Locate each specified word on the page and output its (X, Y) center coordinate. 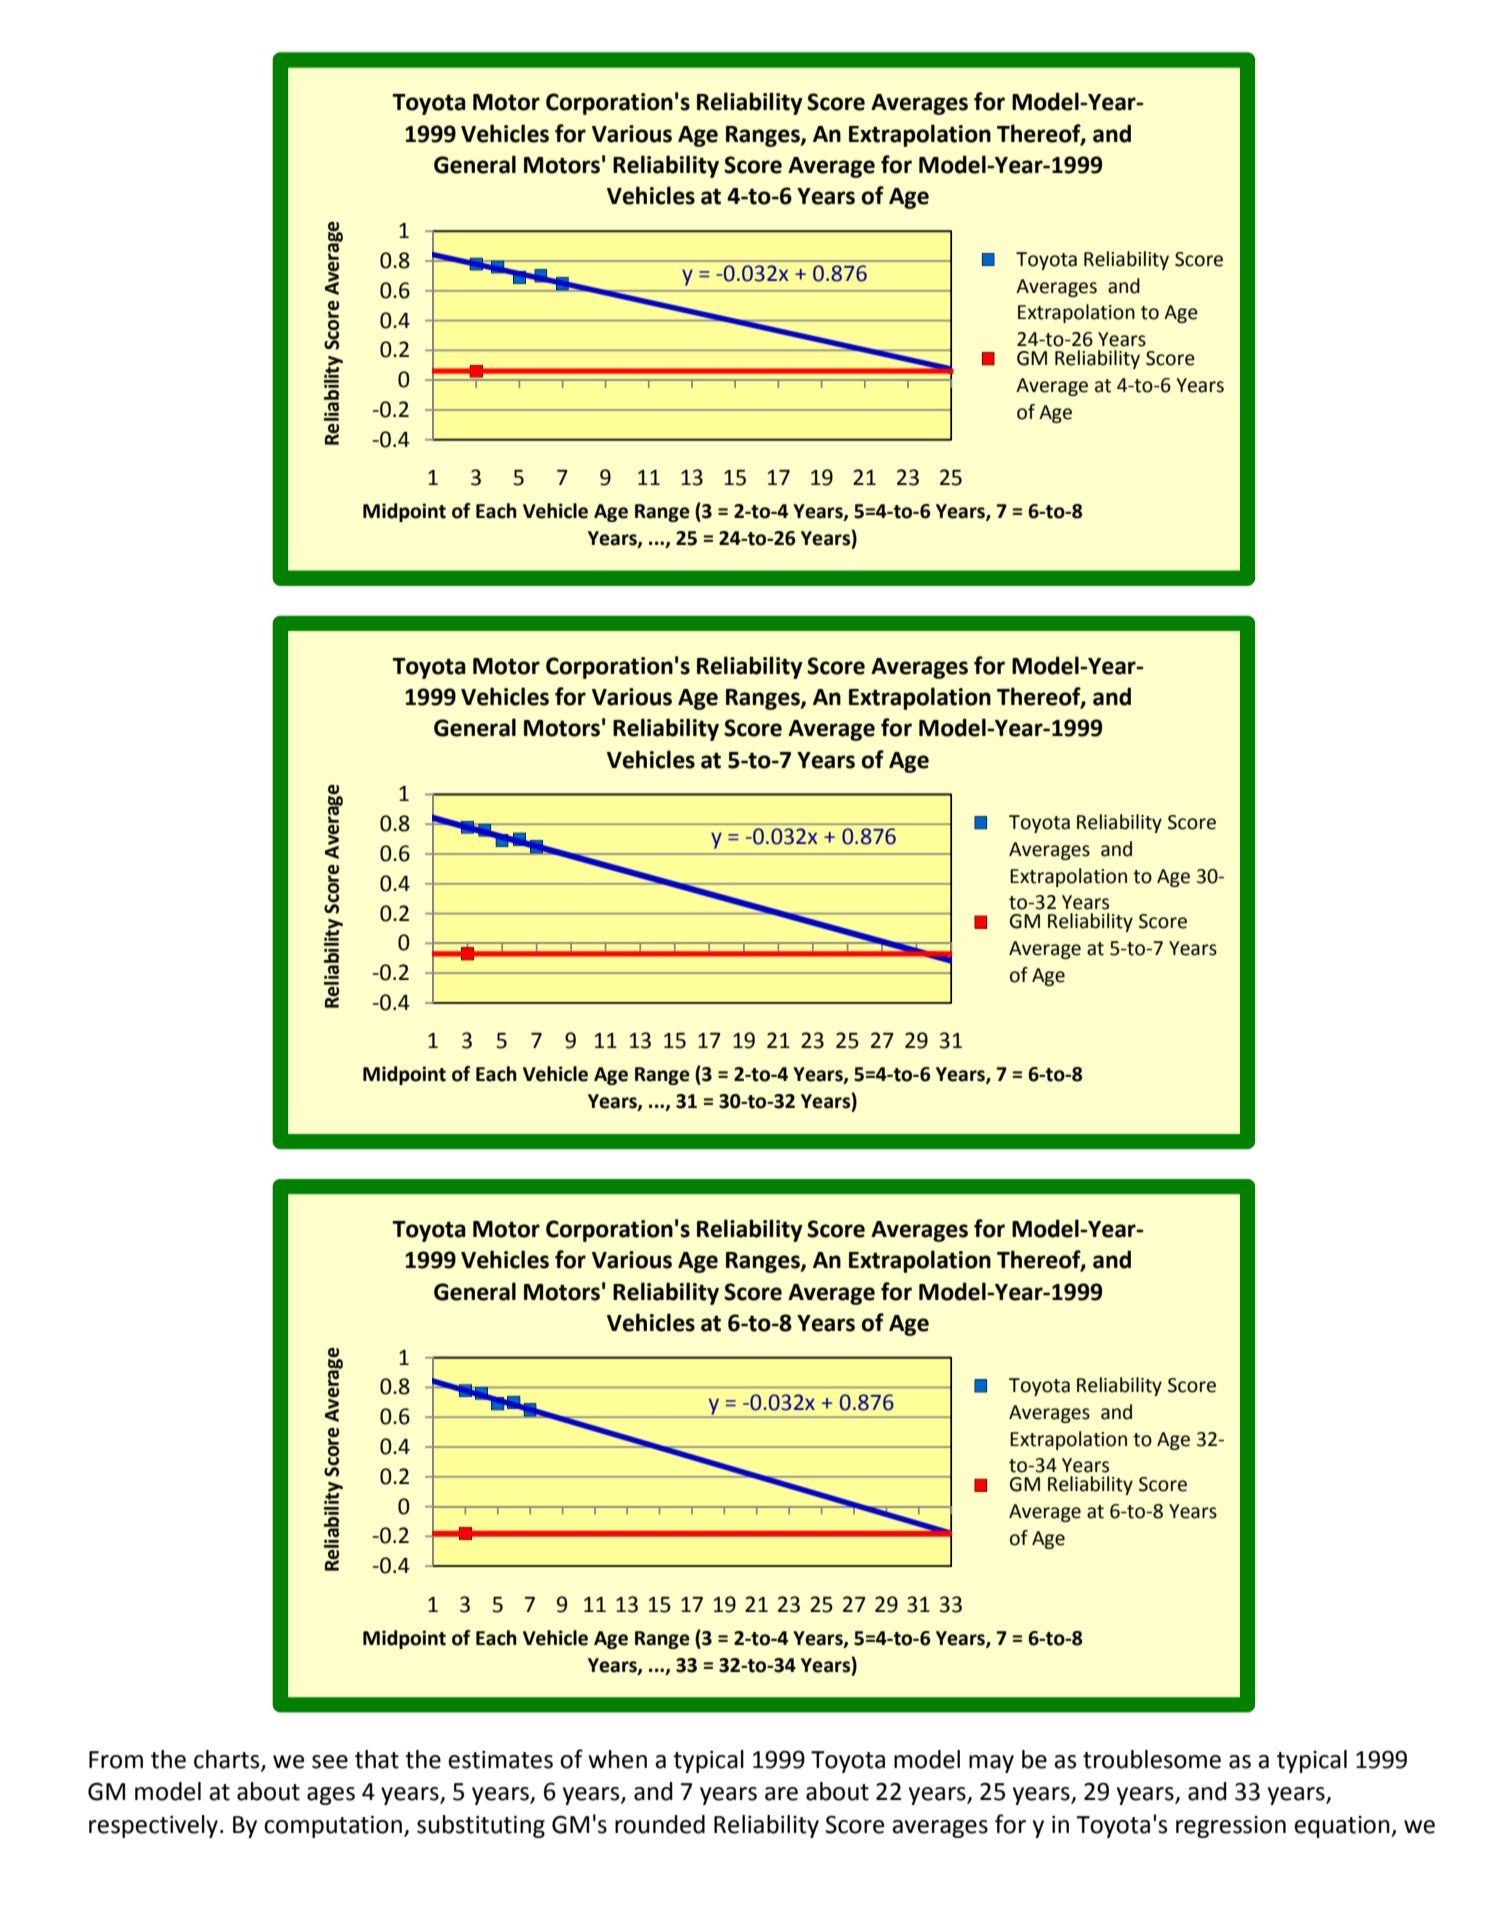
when (617, 1759)
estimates (500, 1760)
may (991, 1764)
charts (228, 1760)
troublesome (1152, 1759)
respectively (153, 1826)
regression (1231, 1827)
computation (333, 1826)
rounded (660, 1824)
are (781, 1794)
